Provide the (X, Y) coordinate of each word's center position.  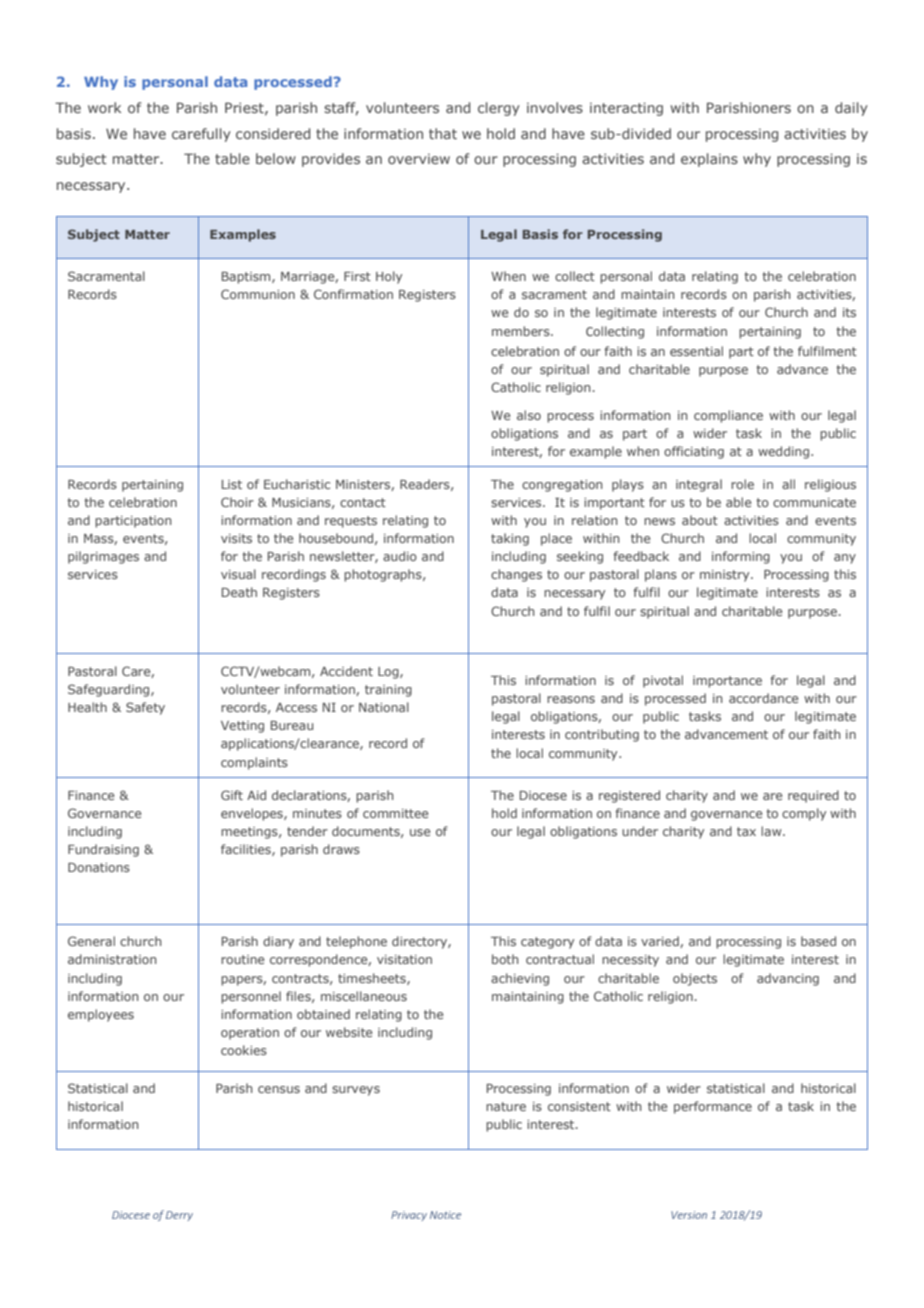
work (104, 107)
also (529, 415)
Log (389, 673)
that (443, 133)
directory (420, 942)
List (232, 484)
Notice (445, 1215)
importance (727, 682)
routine (242, 959)
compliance (728, 416)
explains (709, 160)
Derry (179, 1216)
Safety (145, 708)
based (818, 941)
